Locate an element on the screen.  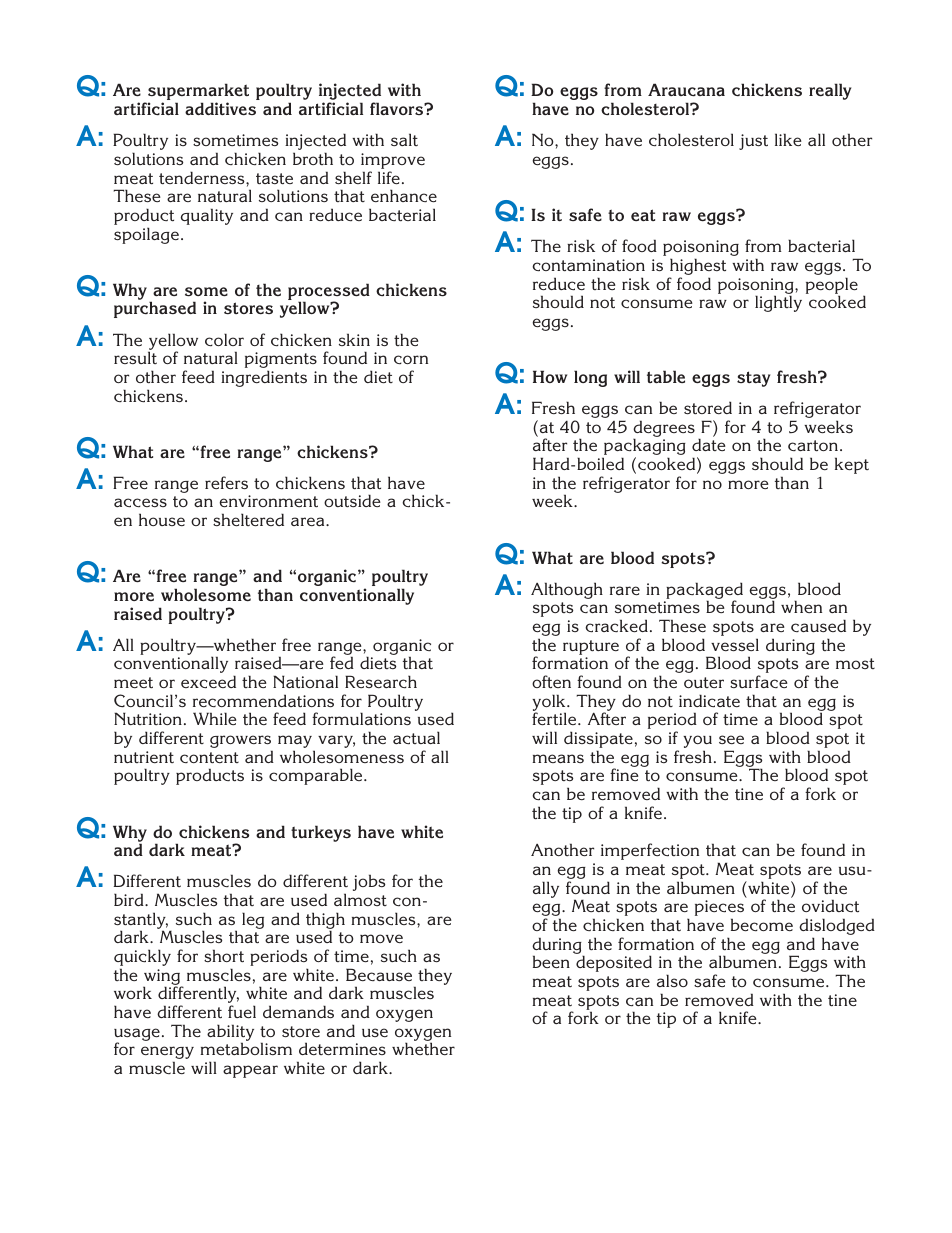
just is located at coordinates (753, 142).
